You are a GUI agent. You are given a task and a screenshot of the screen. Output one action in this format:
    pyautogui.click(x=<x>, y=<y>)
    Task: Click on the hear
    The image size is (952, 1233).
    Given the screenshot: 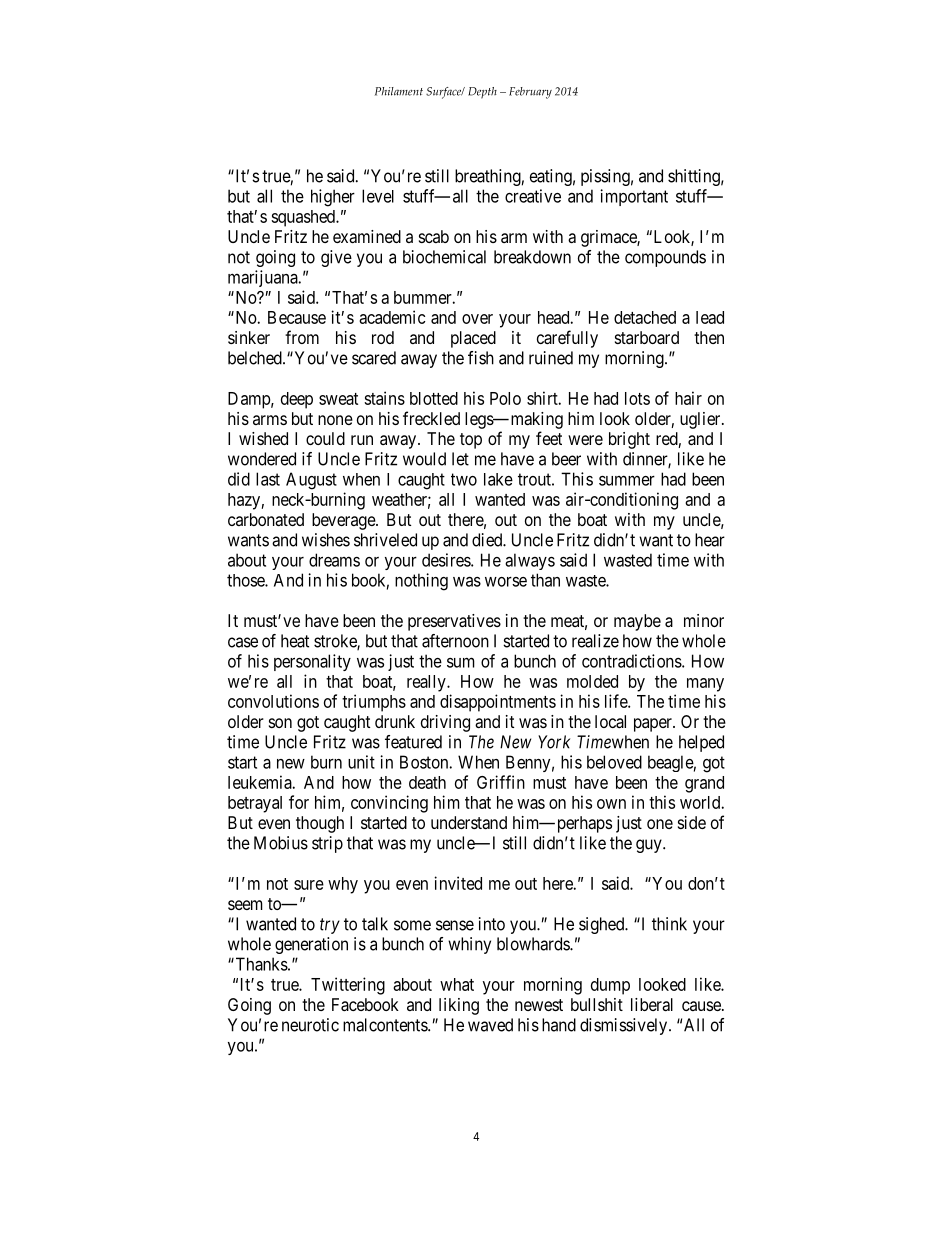 What is the action you would take?
    pyautogui.click(x=710, y=540)
